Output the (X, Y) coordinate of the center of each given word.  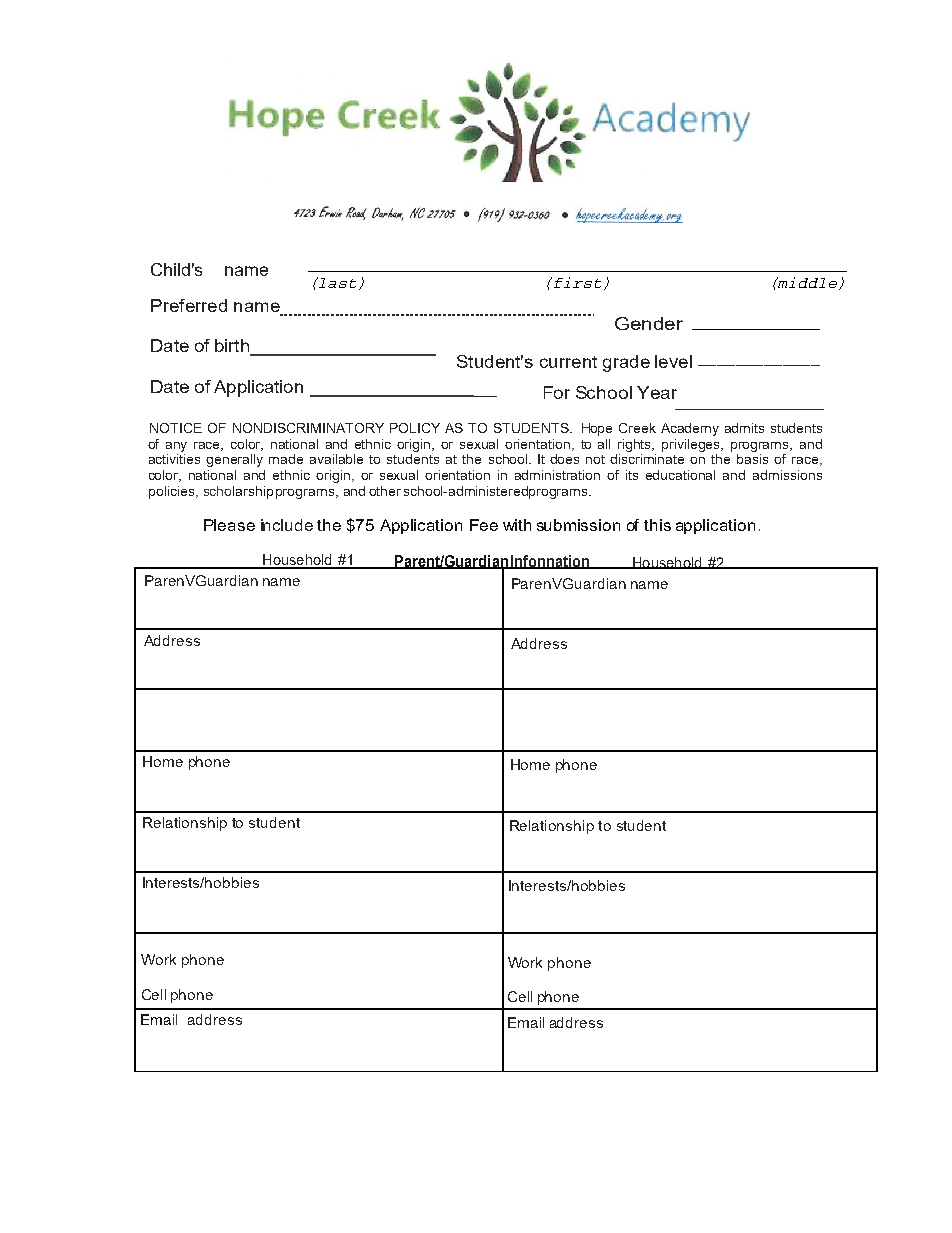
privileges (692, 445)
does (564, 459)
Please (229, 525)
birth (233, 347)
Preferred (189, 305)
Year (657, 392)
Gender (649, 323)
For (557, 392)
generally (234, 460)
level (673, 361)
